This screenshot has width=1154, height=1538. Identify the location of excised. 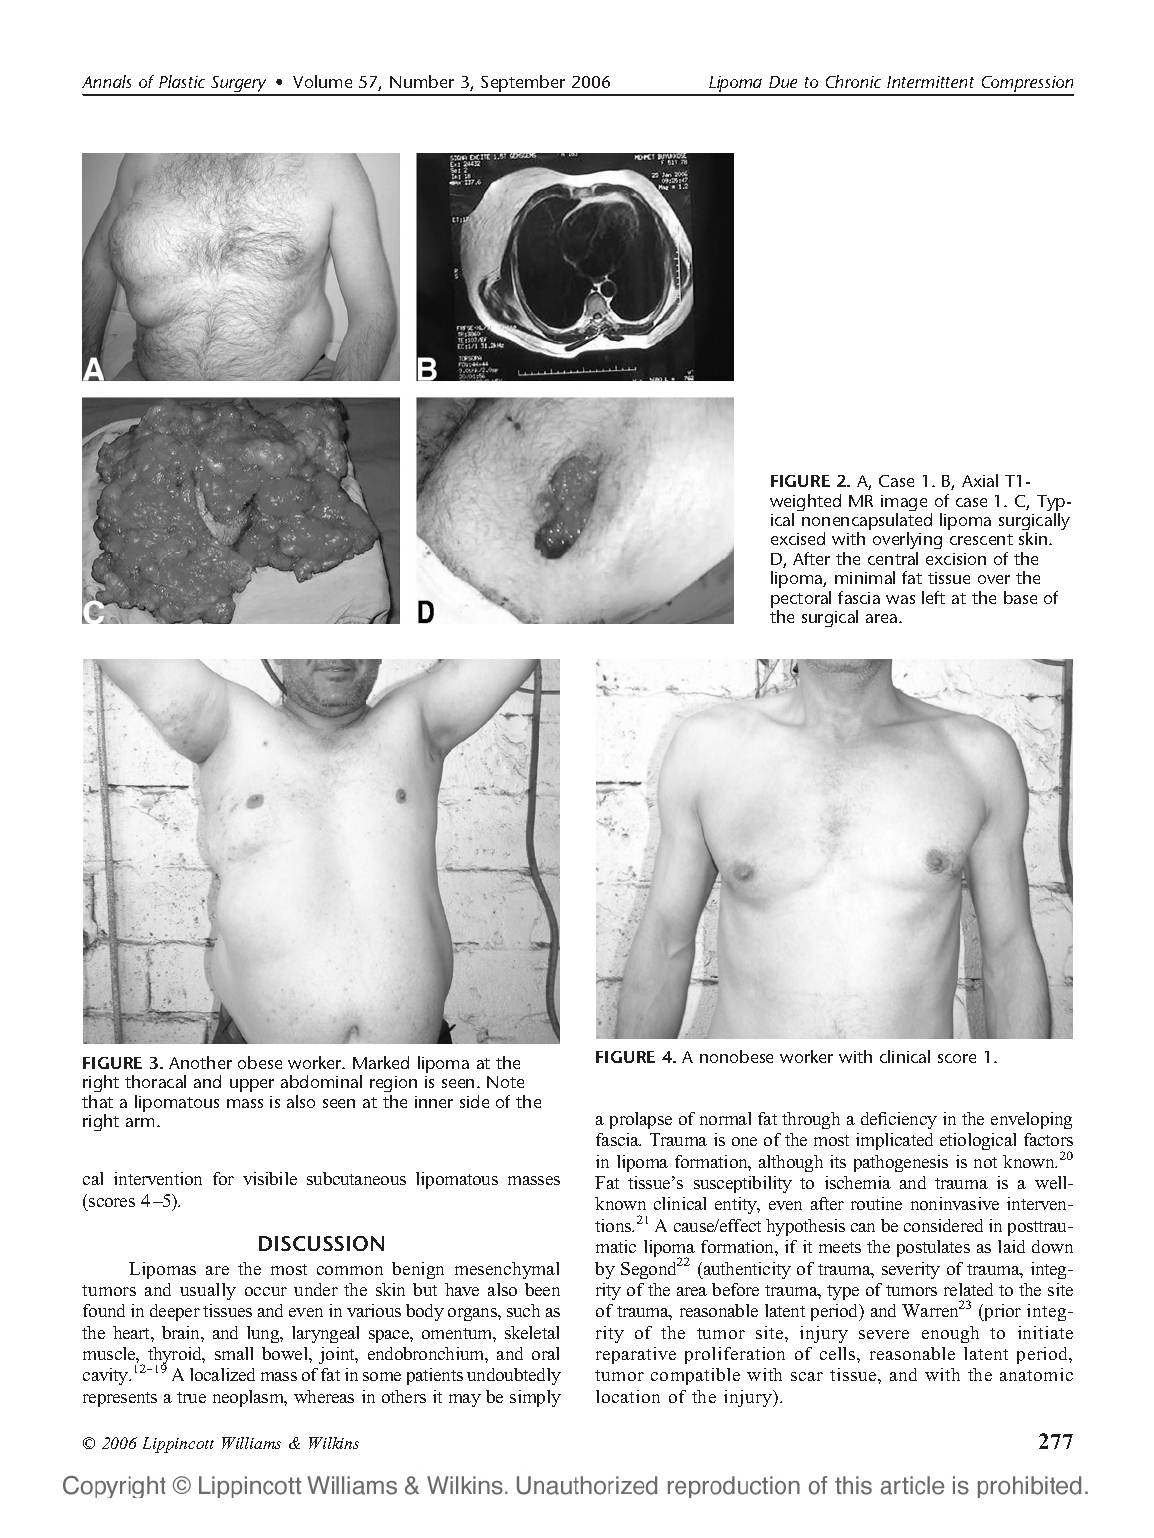
(798, 538).
